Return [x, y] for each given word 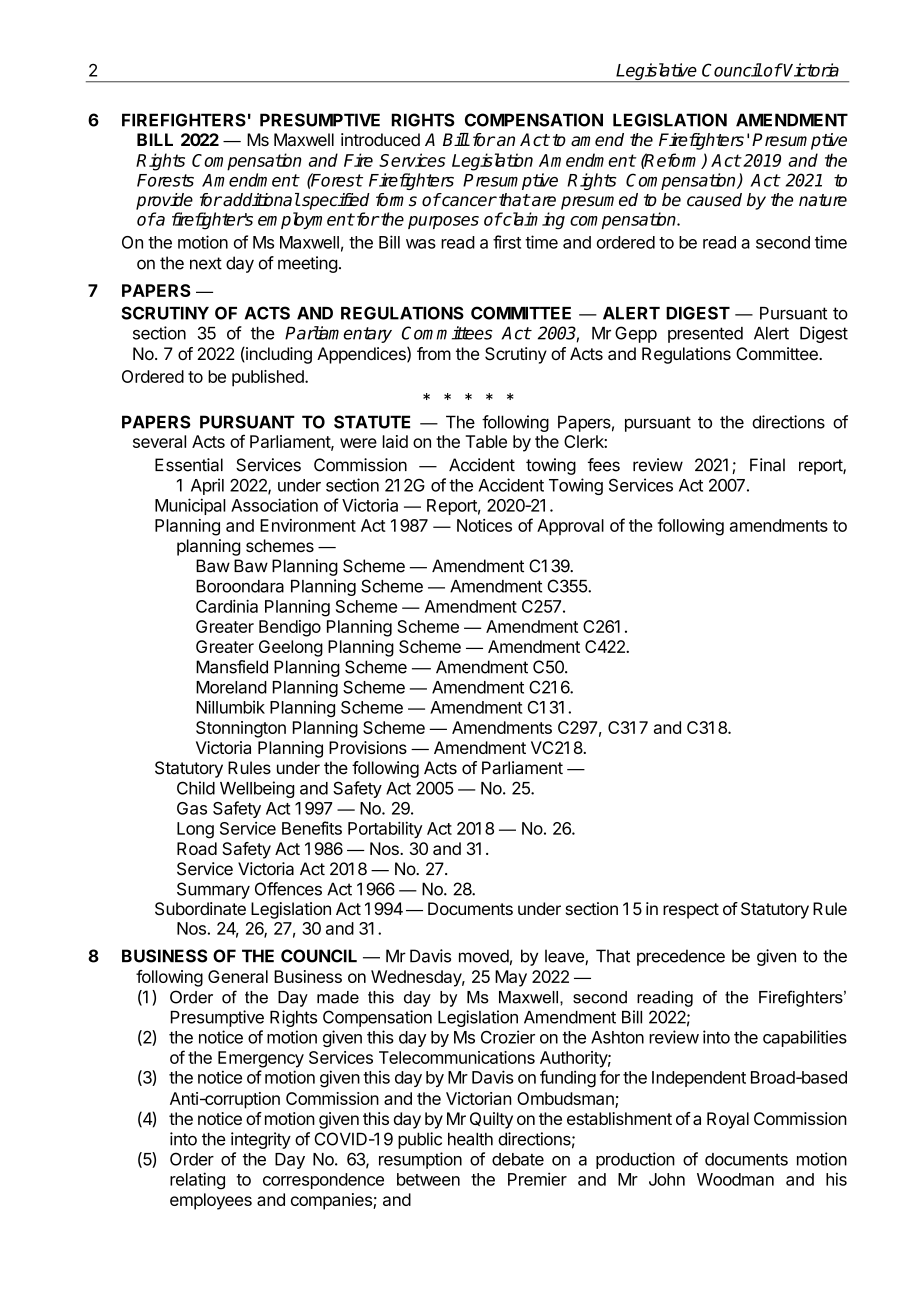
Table [486, 441]
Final [767, 465]
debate [518, 1159]
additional [261, 200]
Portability [385, 829]
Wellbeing [257, 789]
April [207, 486]
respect [691, 911]
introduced [380, 139]
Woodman [735, 1179]
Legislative [657, 73]
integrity [261, 1140]
